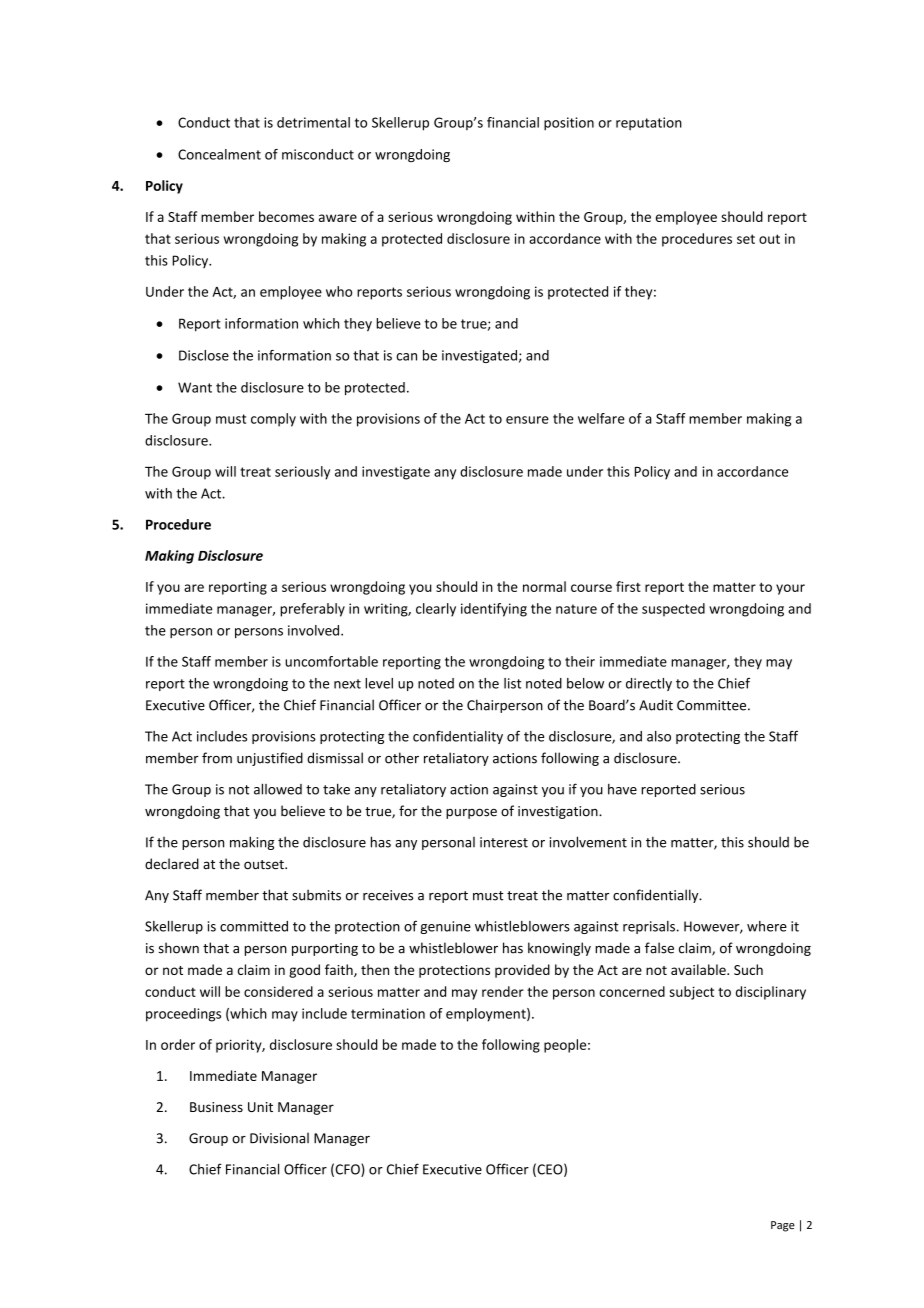  I want to click on reputation, so click(649, 123).
